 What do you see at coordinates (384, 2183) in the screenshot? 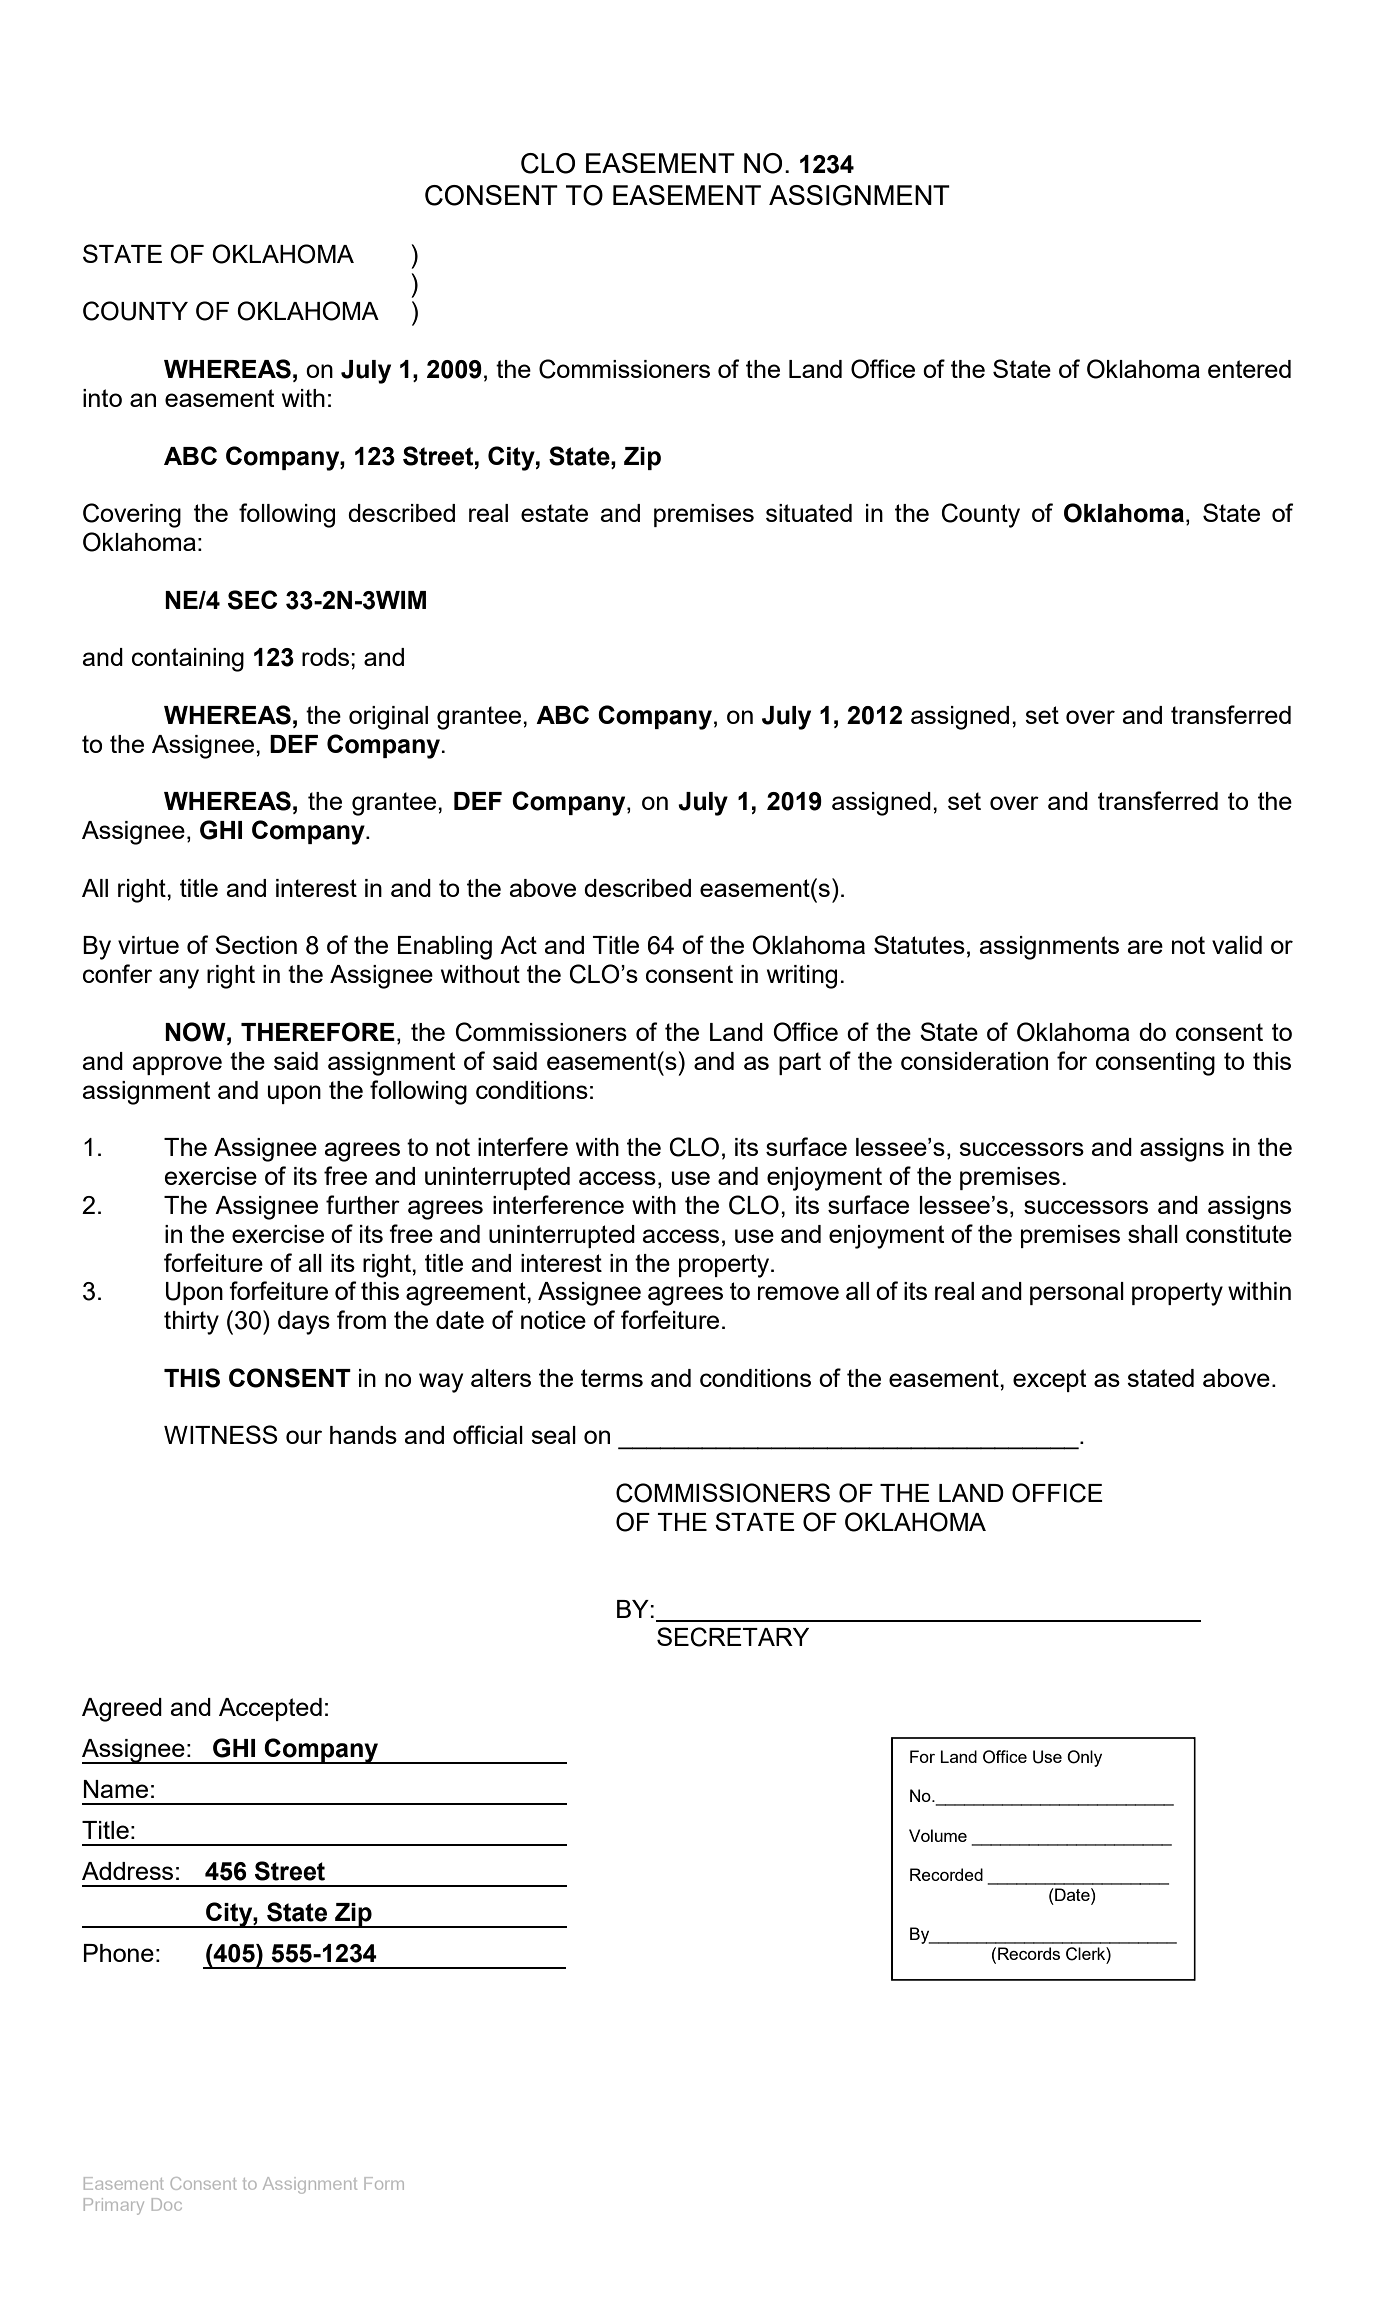
I see `Form` at bounding box center [384, 2183].
